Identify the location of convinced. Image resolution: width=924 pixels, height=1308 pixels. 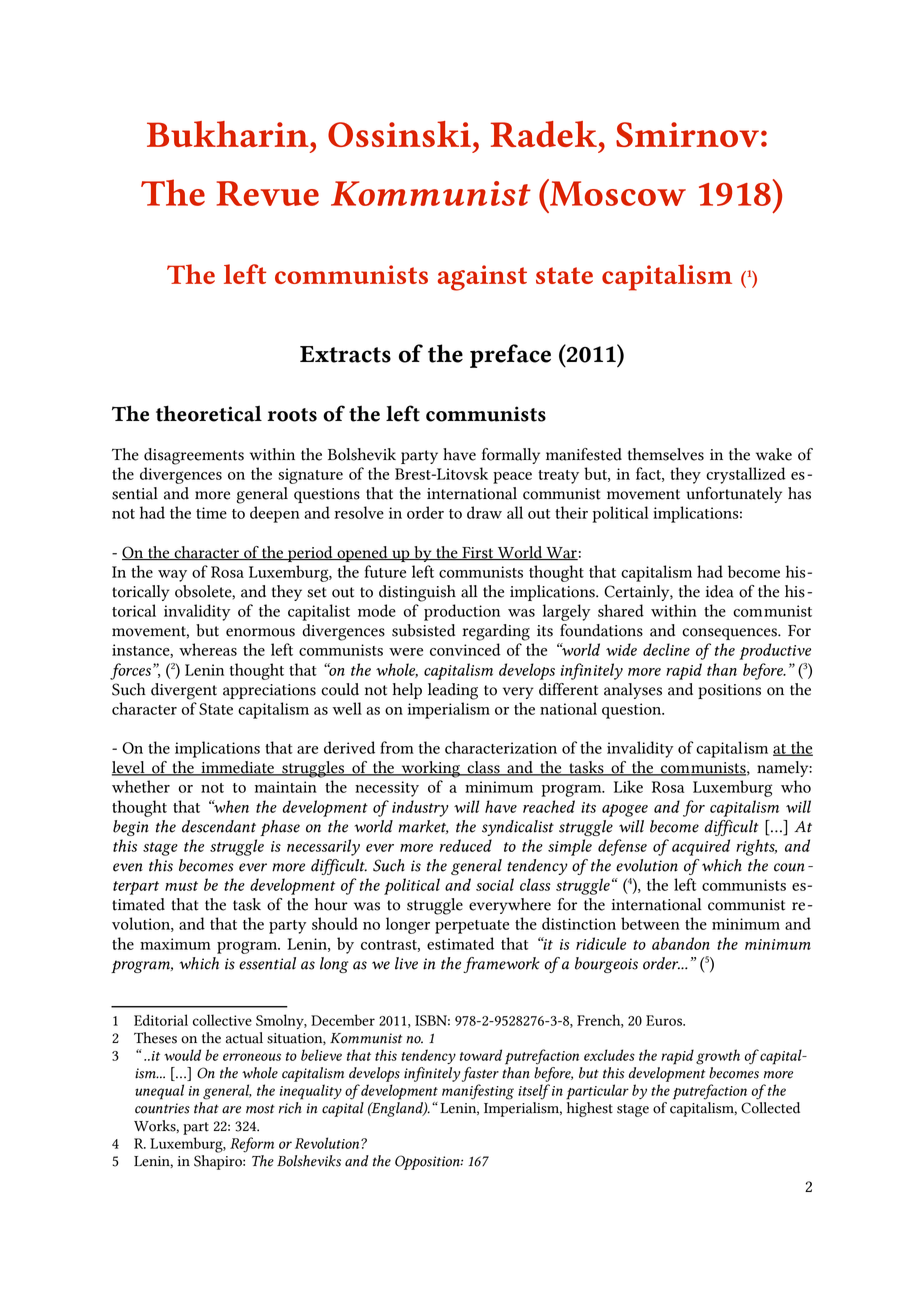
(465, 649).
